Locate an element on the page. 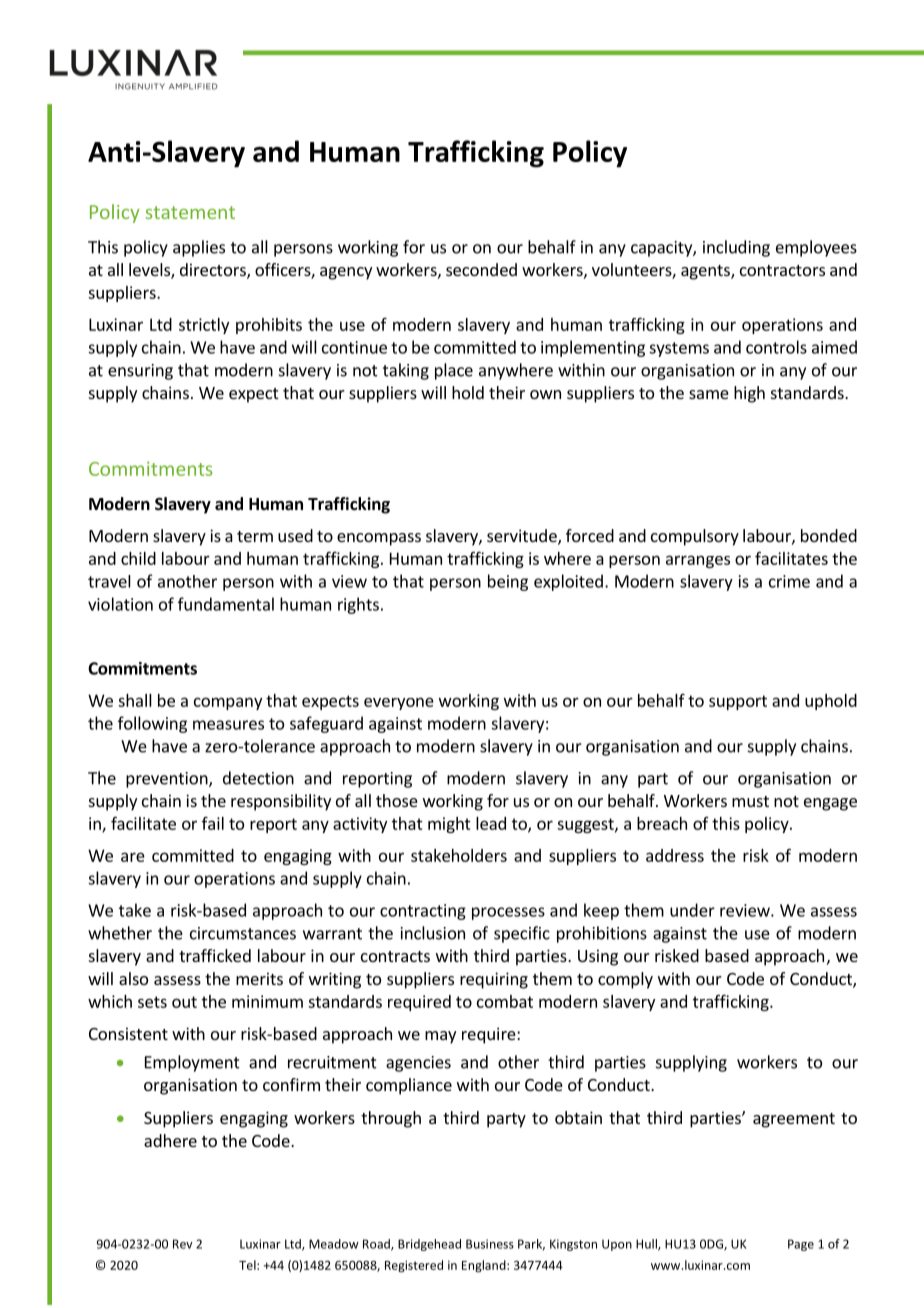 The image size is (924, 1308). out is located at coordinates (184, 1002).
